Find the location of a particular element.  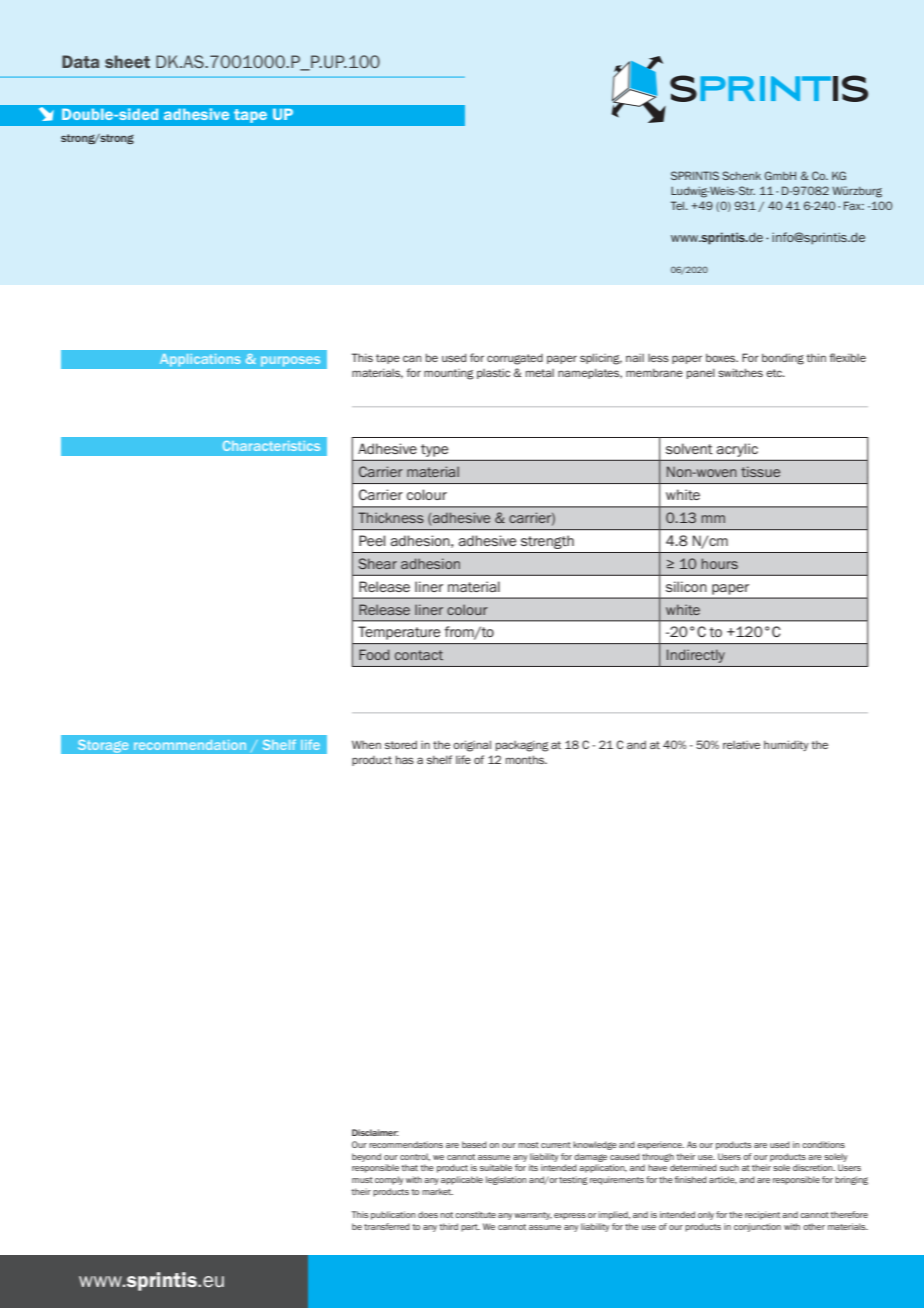

Schenk is located at coordinates (741, 175).
